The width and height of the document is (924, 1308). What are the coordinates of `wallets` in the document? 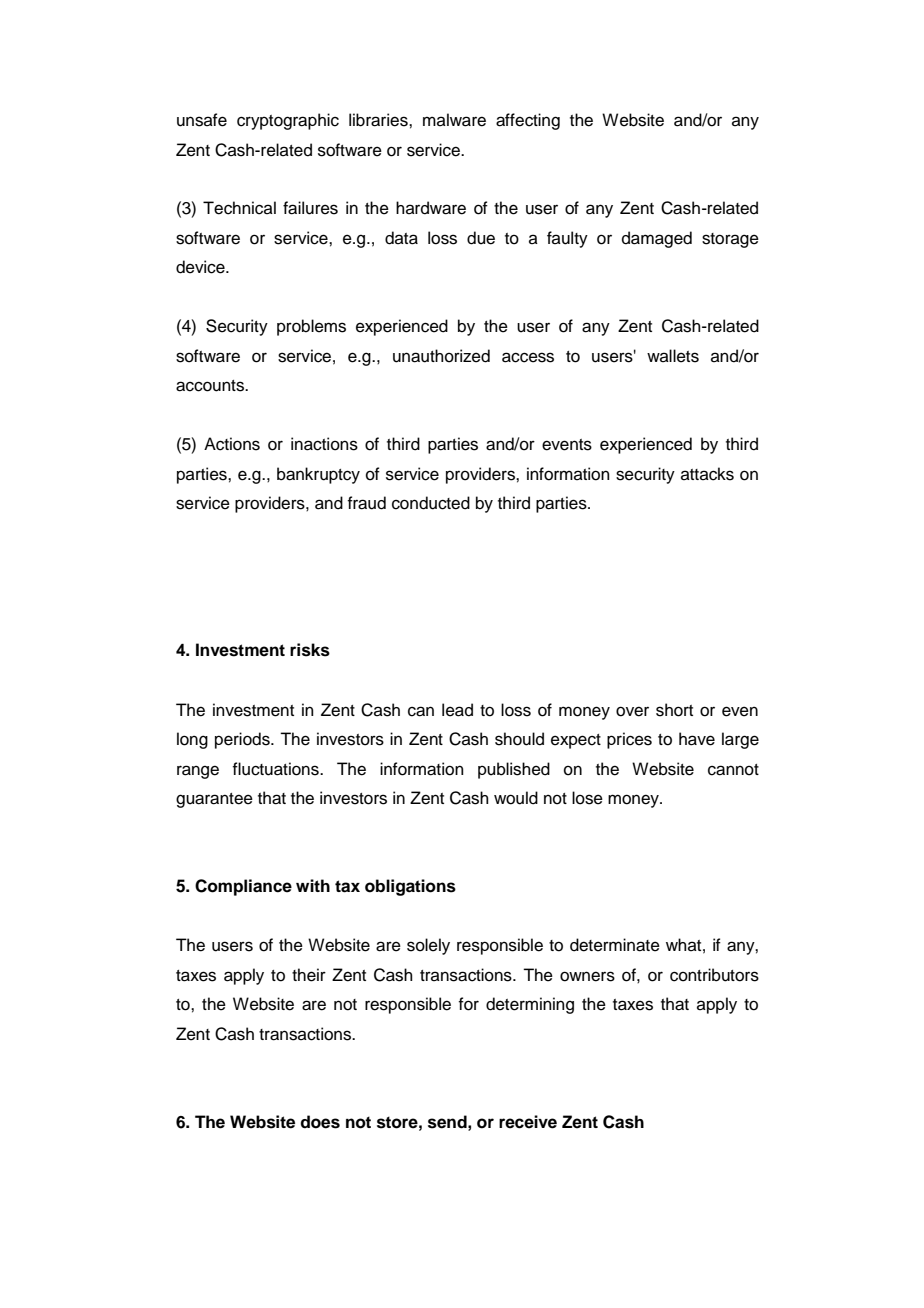 It's located at (673, 356).
